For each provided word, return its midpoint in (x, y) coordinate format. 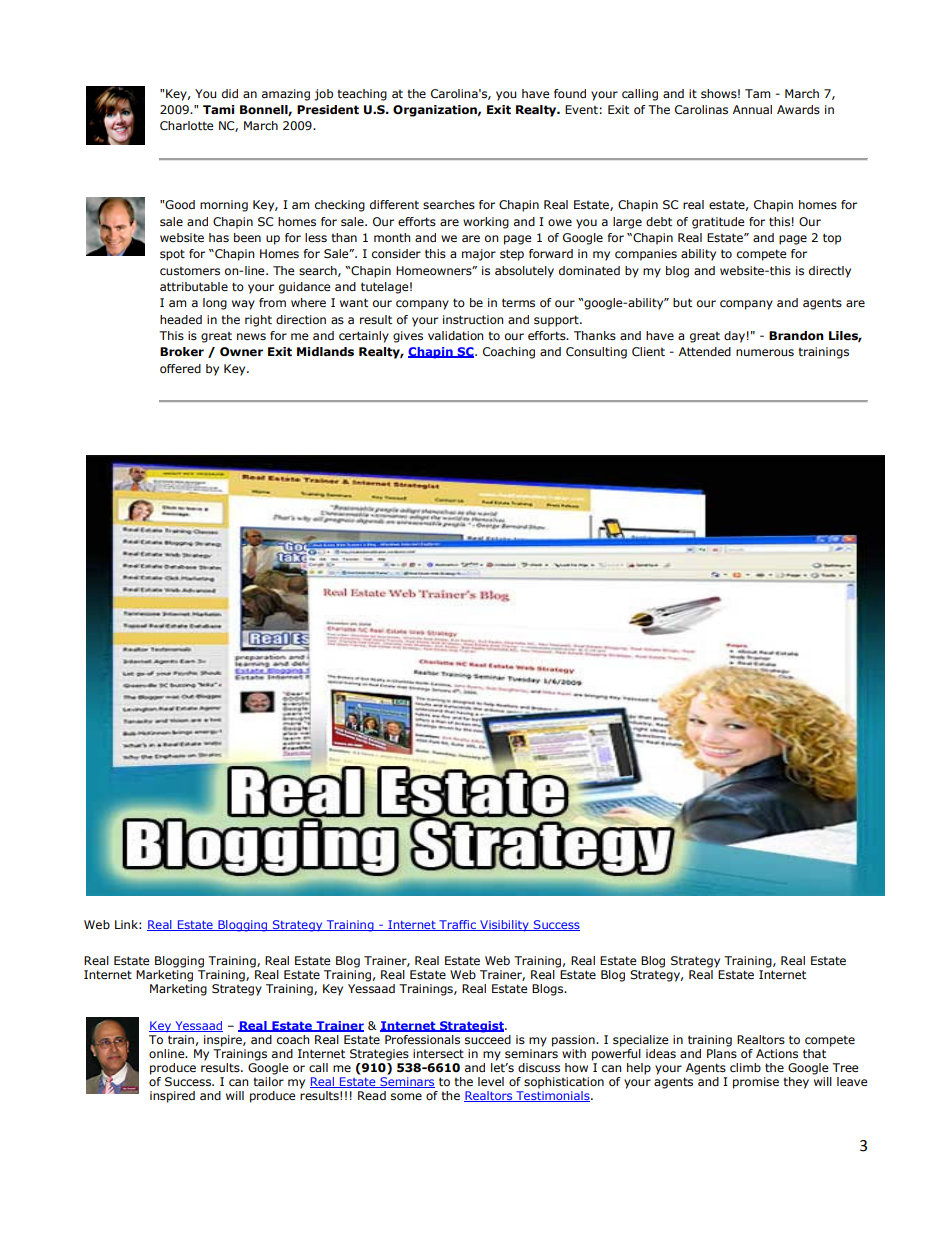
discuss (539, 1068)
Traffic (457, 925)
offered (180, 368)
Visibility (504, 926)
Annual (752, 109)
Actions (777, 1053)
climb (745, 1067)
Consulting (596, 353)
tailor (269, 1081)
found (570, 93)
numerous (765, 352)
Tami (219, 109)
